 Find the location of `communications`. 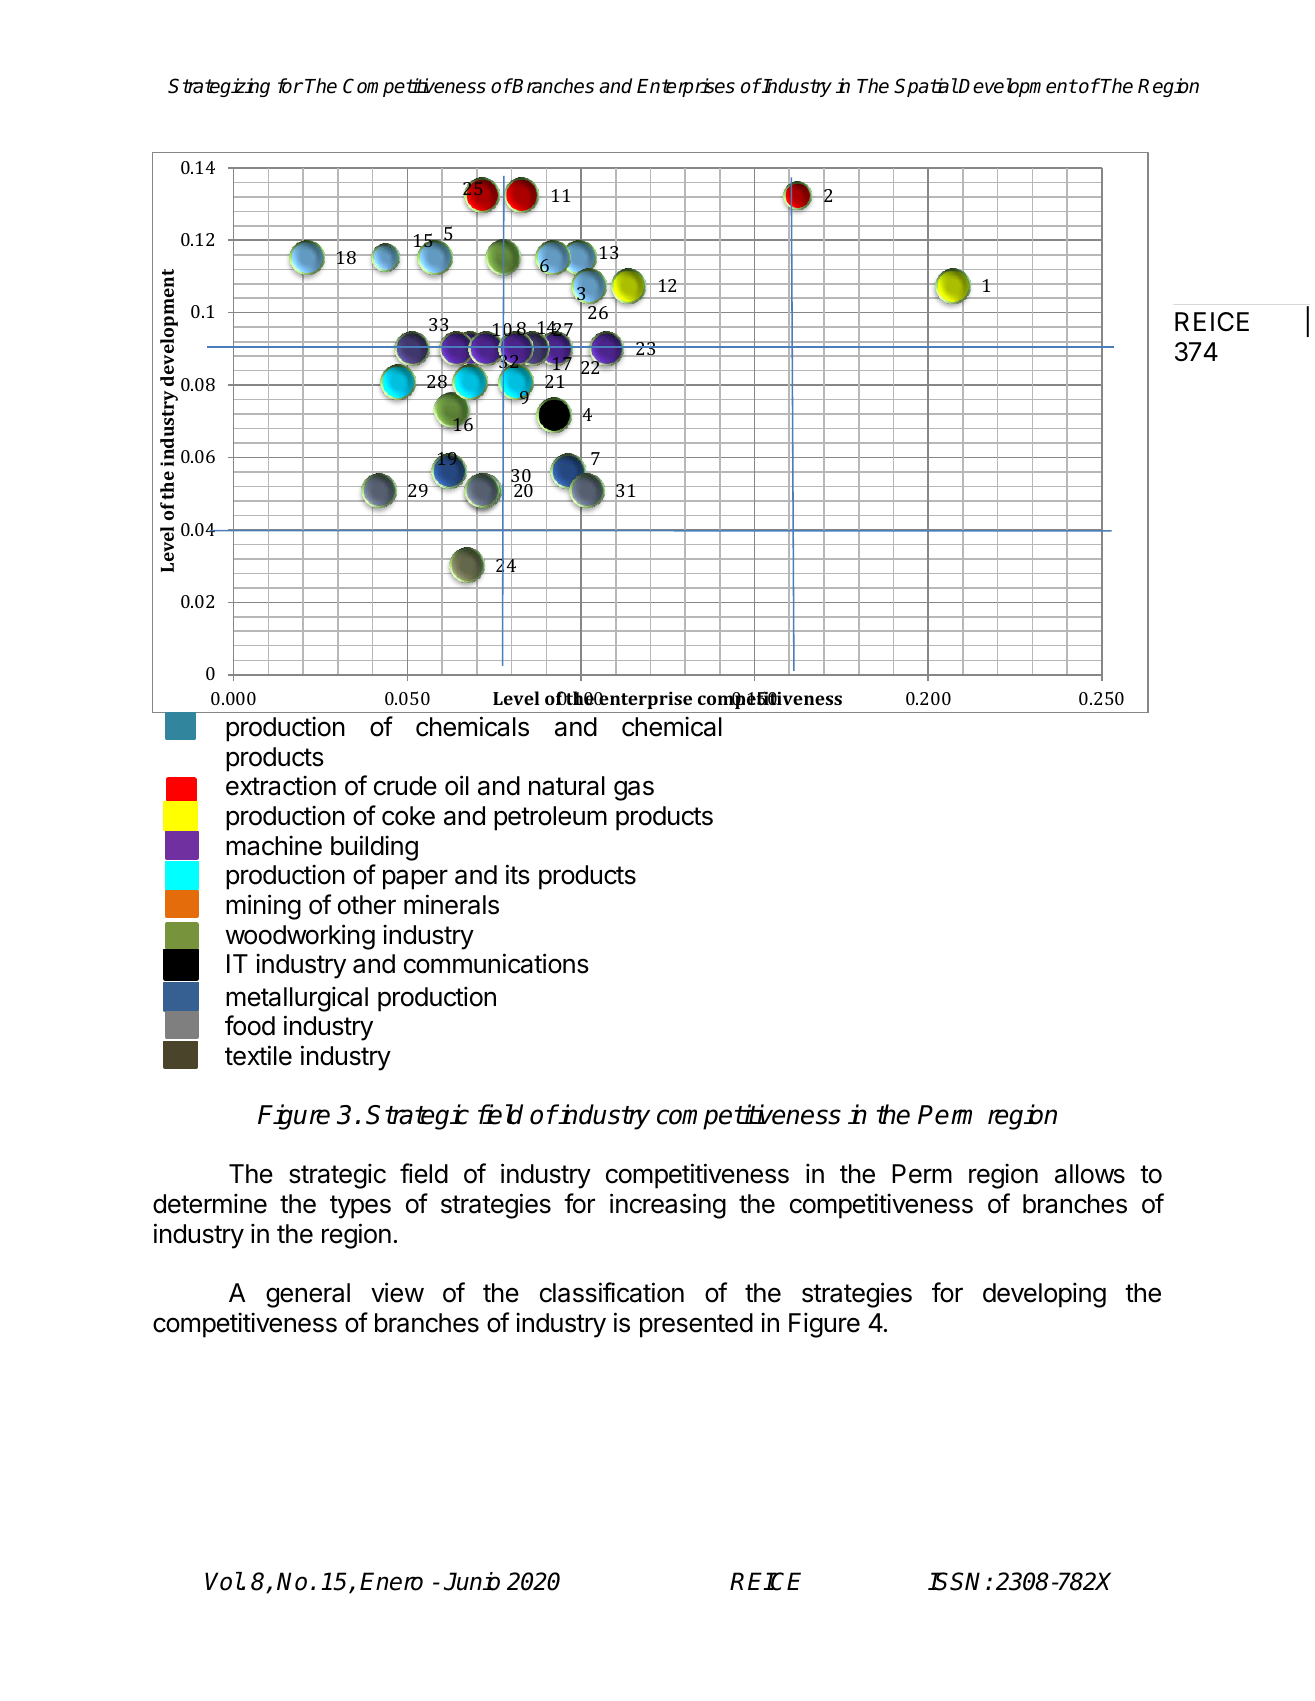

communications is located at coordinates (496, 963).
